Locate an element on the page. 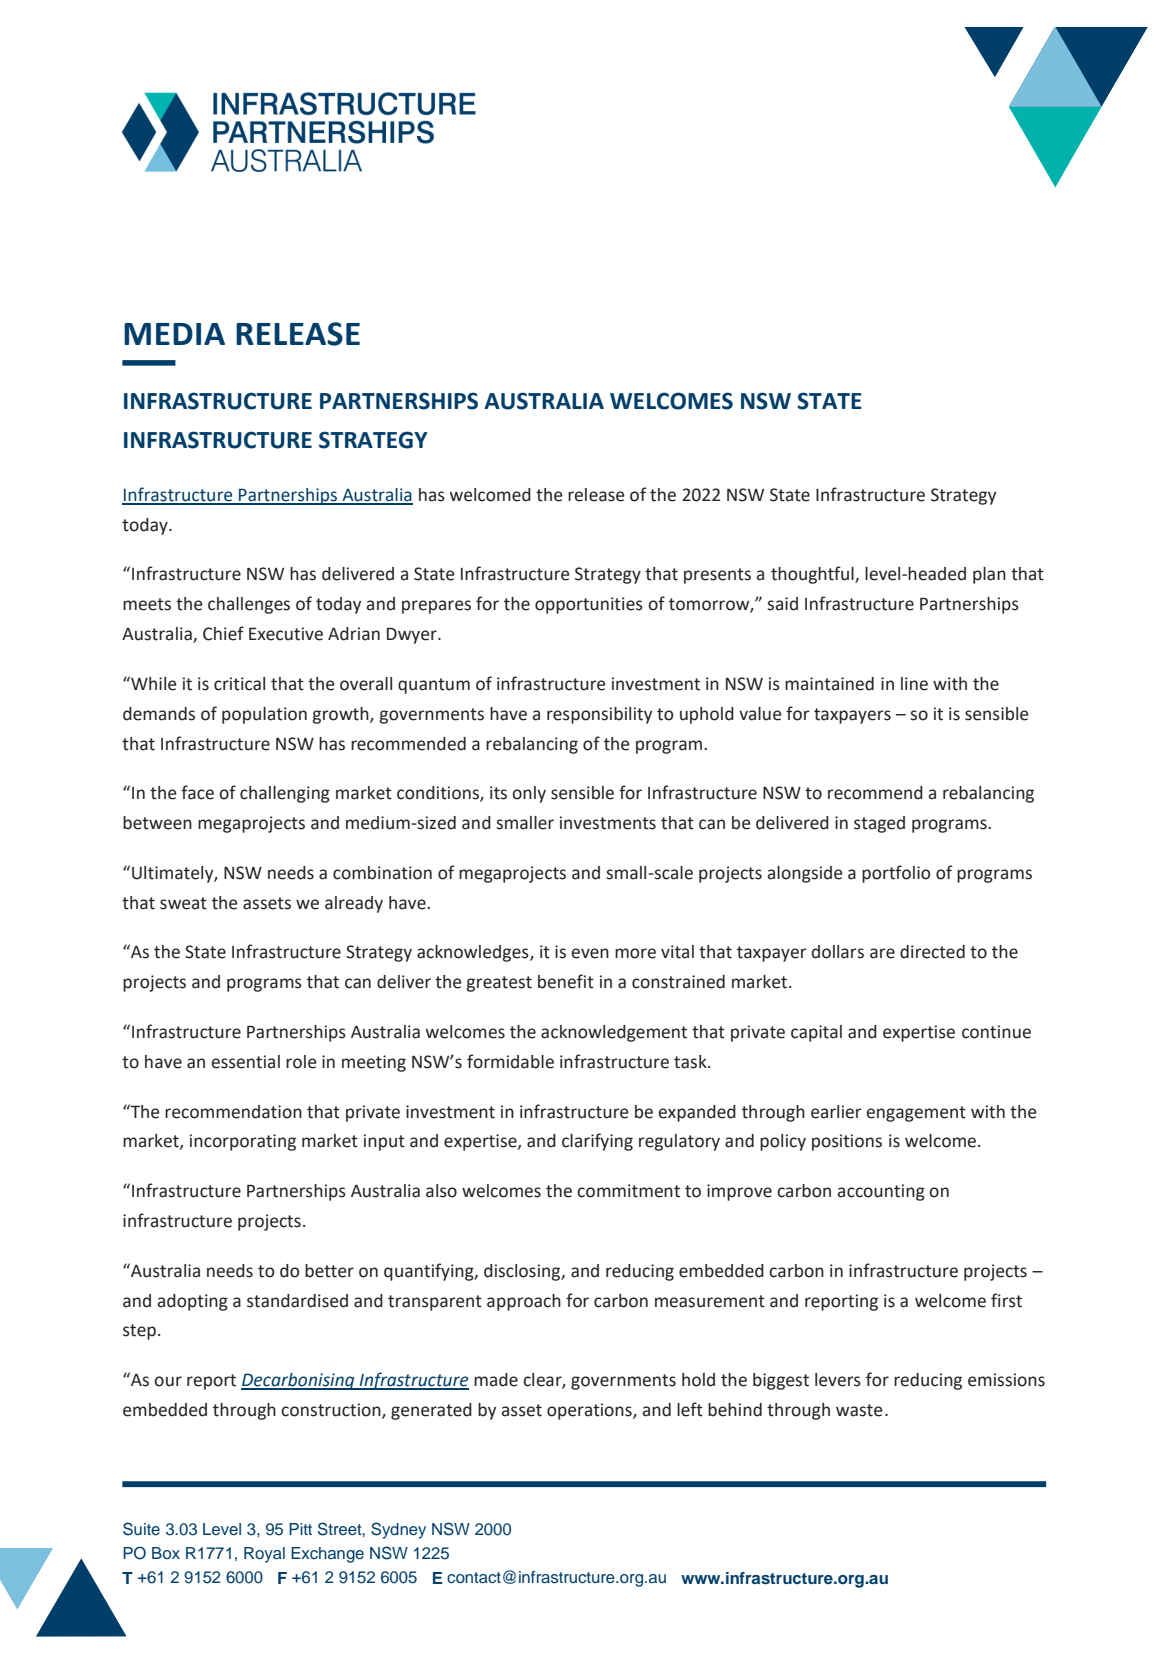  presents is located at coordinates (717, 576).
